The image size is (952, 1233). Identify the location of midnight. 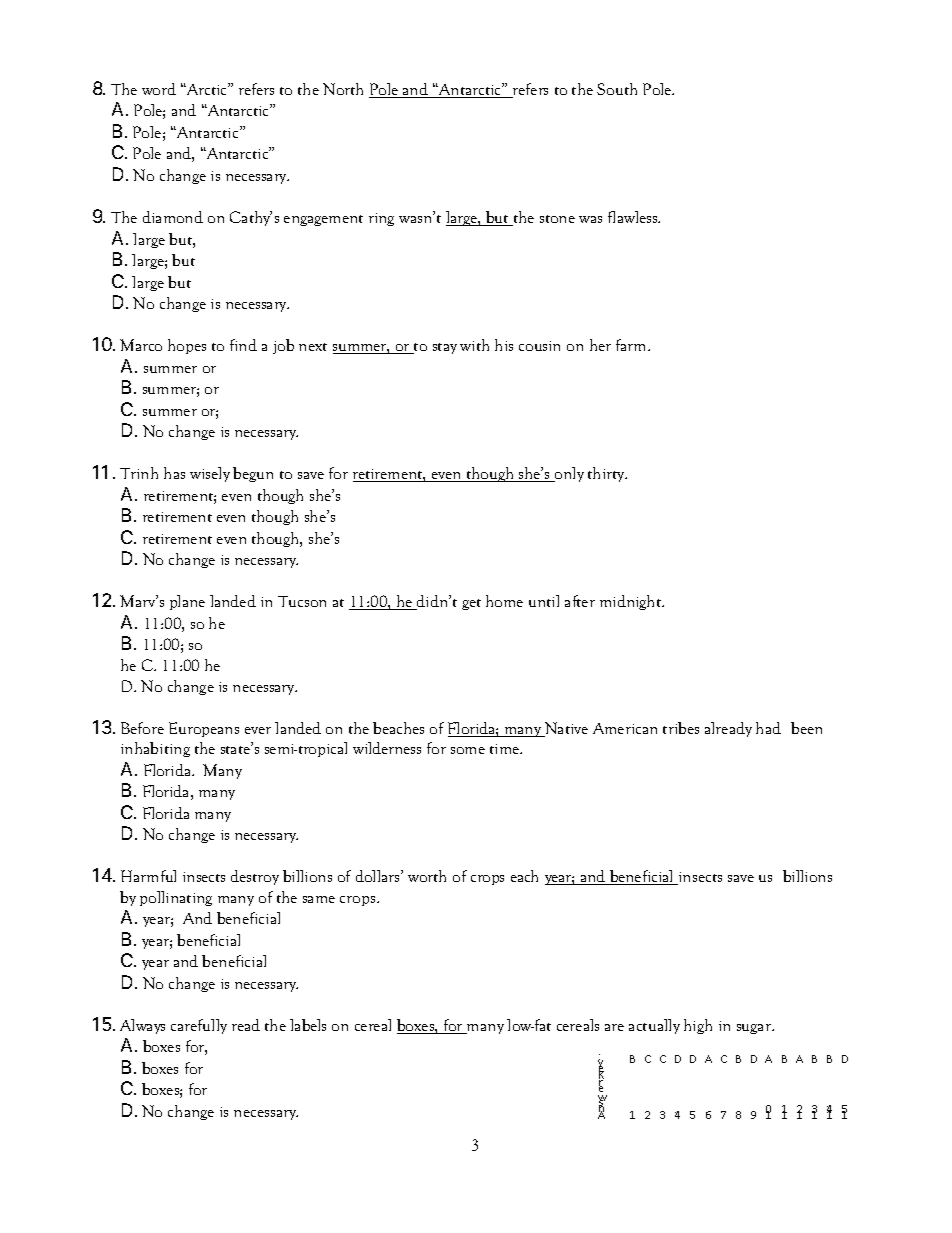
(632, 602).
